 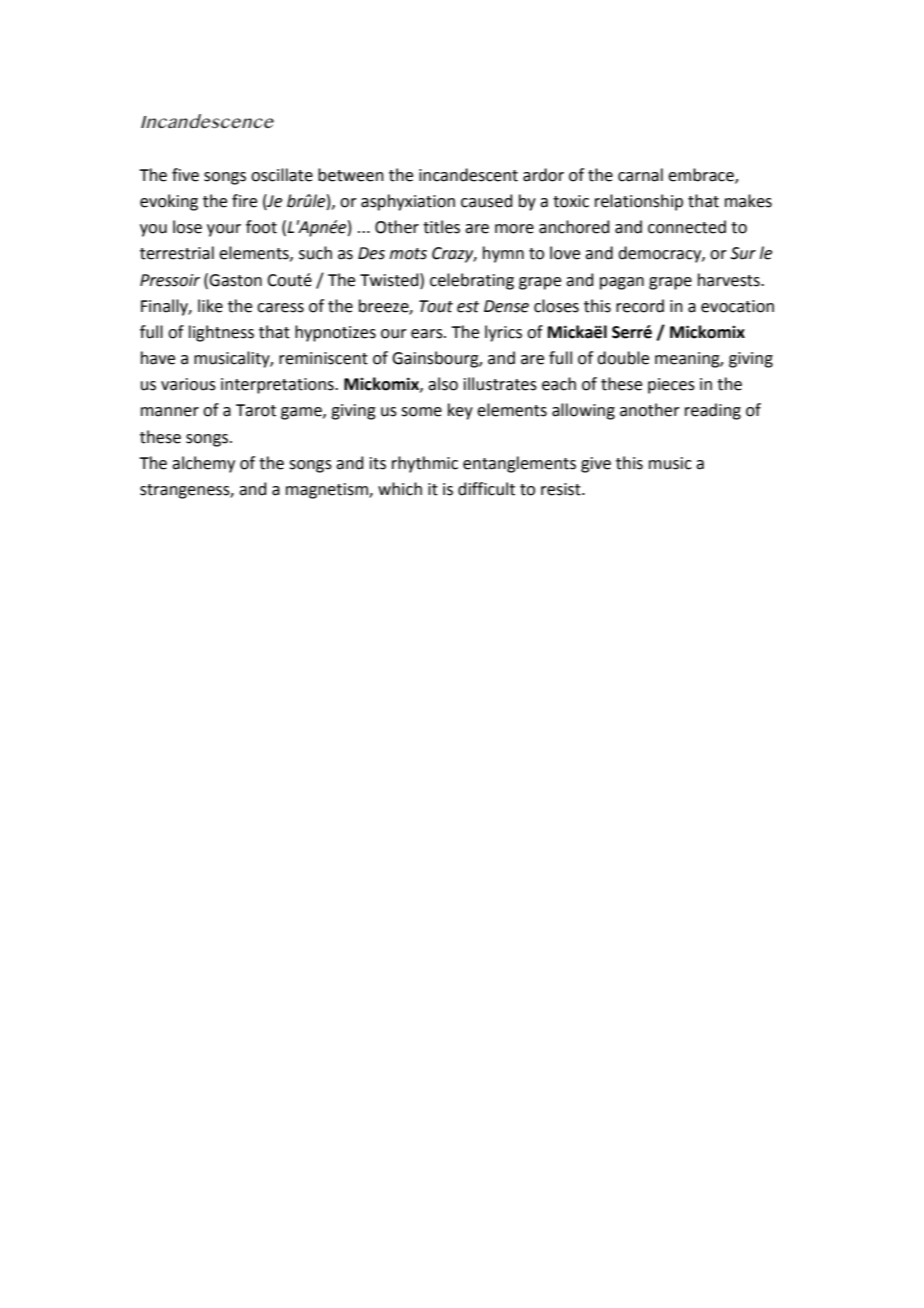 I want to click on Gaston, so click(x=235, y=280).
